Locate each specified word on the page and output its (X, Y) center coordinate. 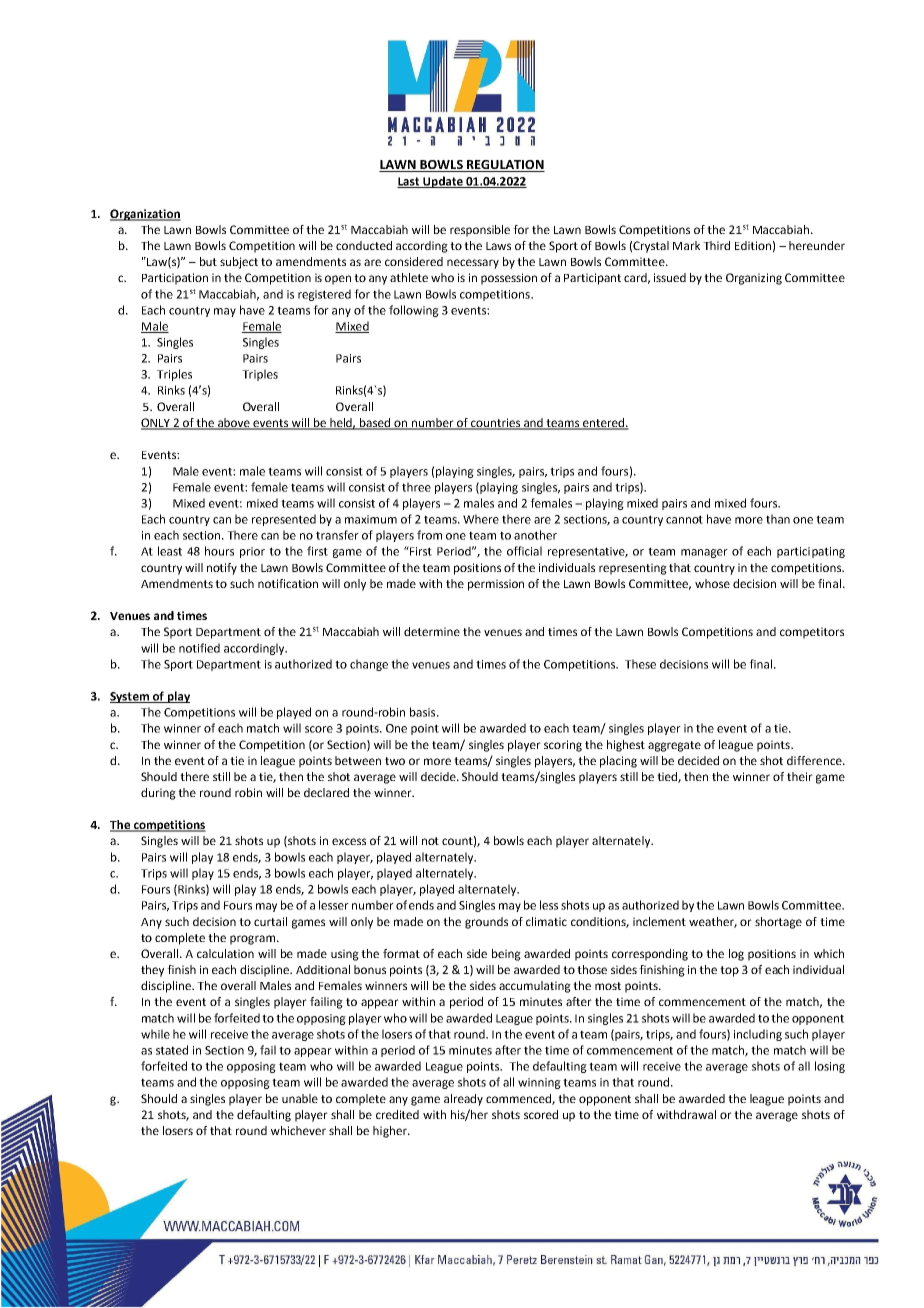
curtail (270, 921)
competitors (812, 633)
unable (300, 1098)
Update (443, 182)
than (778, 519)
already (463, 1100)
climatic (546, 921)
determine (432, 631)
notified (199, 648)
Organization (145, 215)
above (234, 424)
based (375, 424)
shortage (778, 923)
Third (716, 245)
